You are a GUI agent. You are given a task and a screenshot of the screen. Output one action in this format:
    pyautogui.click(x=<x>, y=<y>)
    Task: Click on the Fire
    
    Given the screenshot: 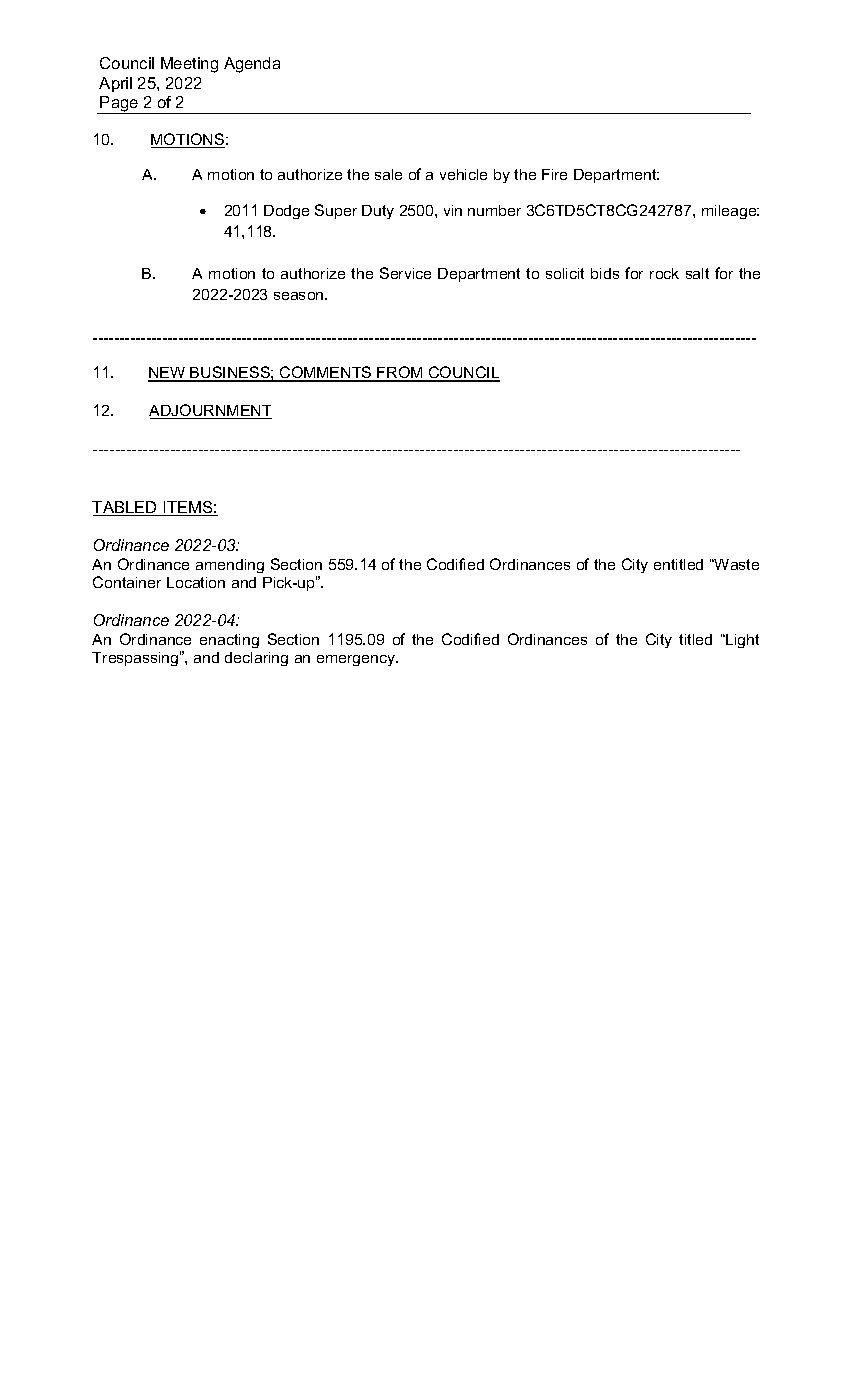 What is the action you would take?
    pyautogui.click(x=554, y=174)
